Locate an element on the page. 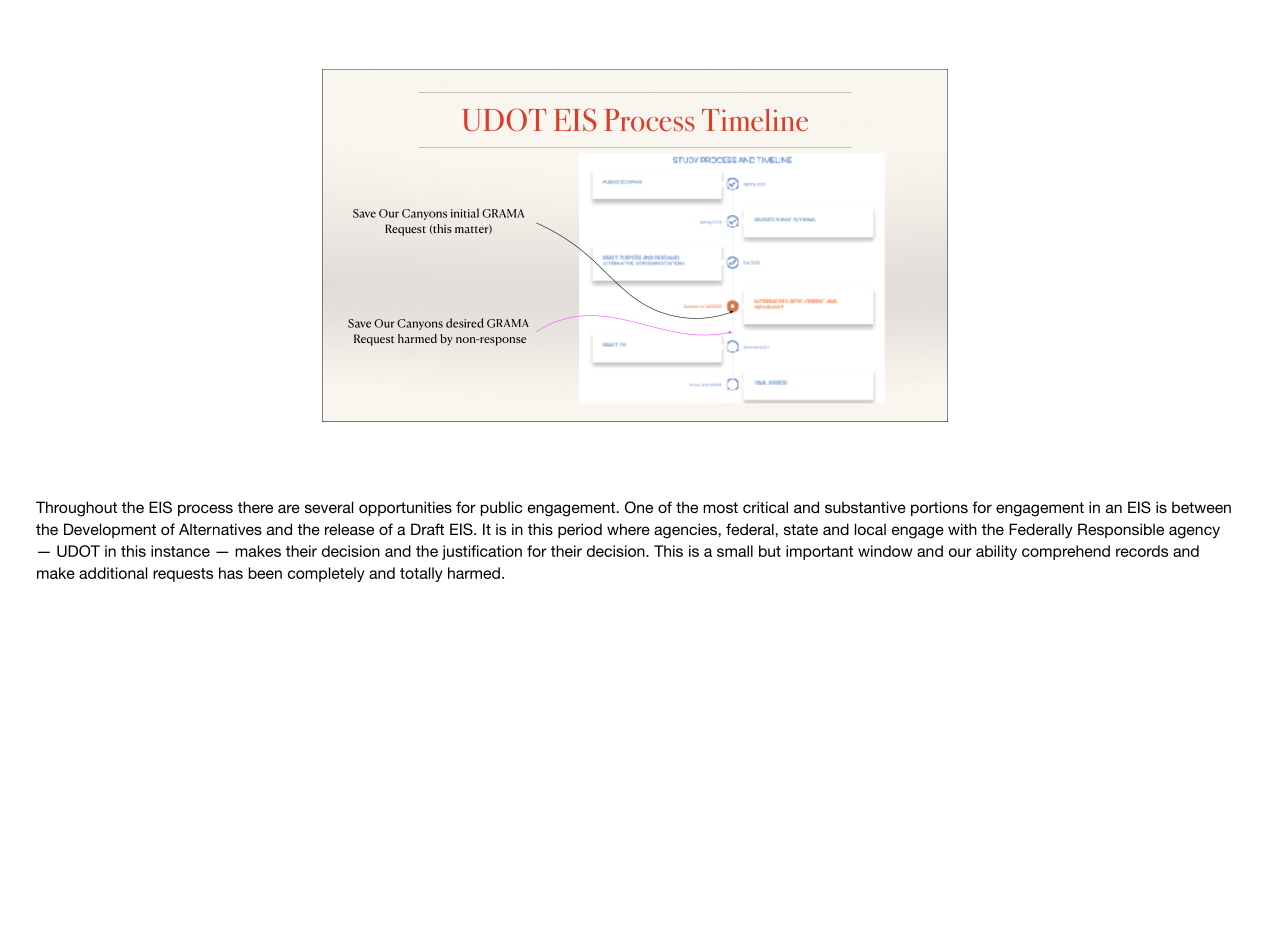 This document has width=1270, height=952. between is located at coordinates (1201, 507).
